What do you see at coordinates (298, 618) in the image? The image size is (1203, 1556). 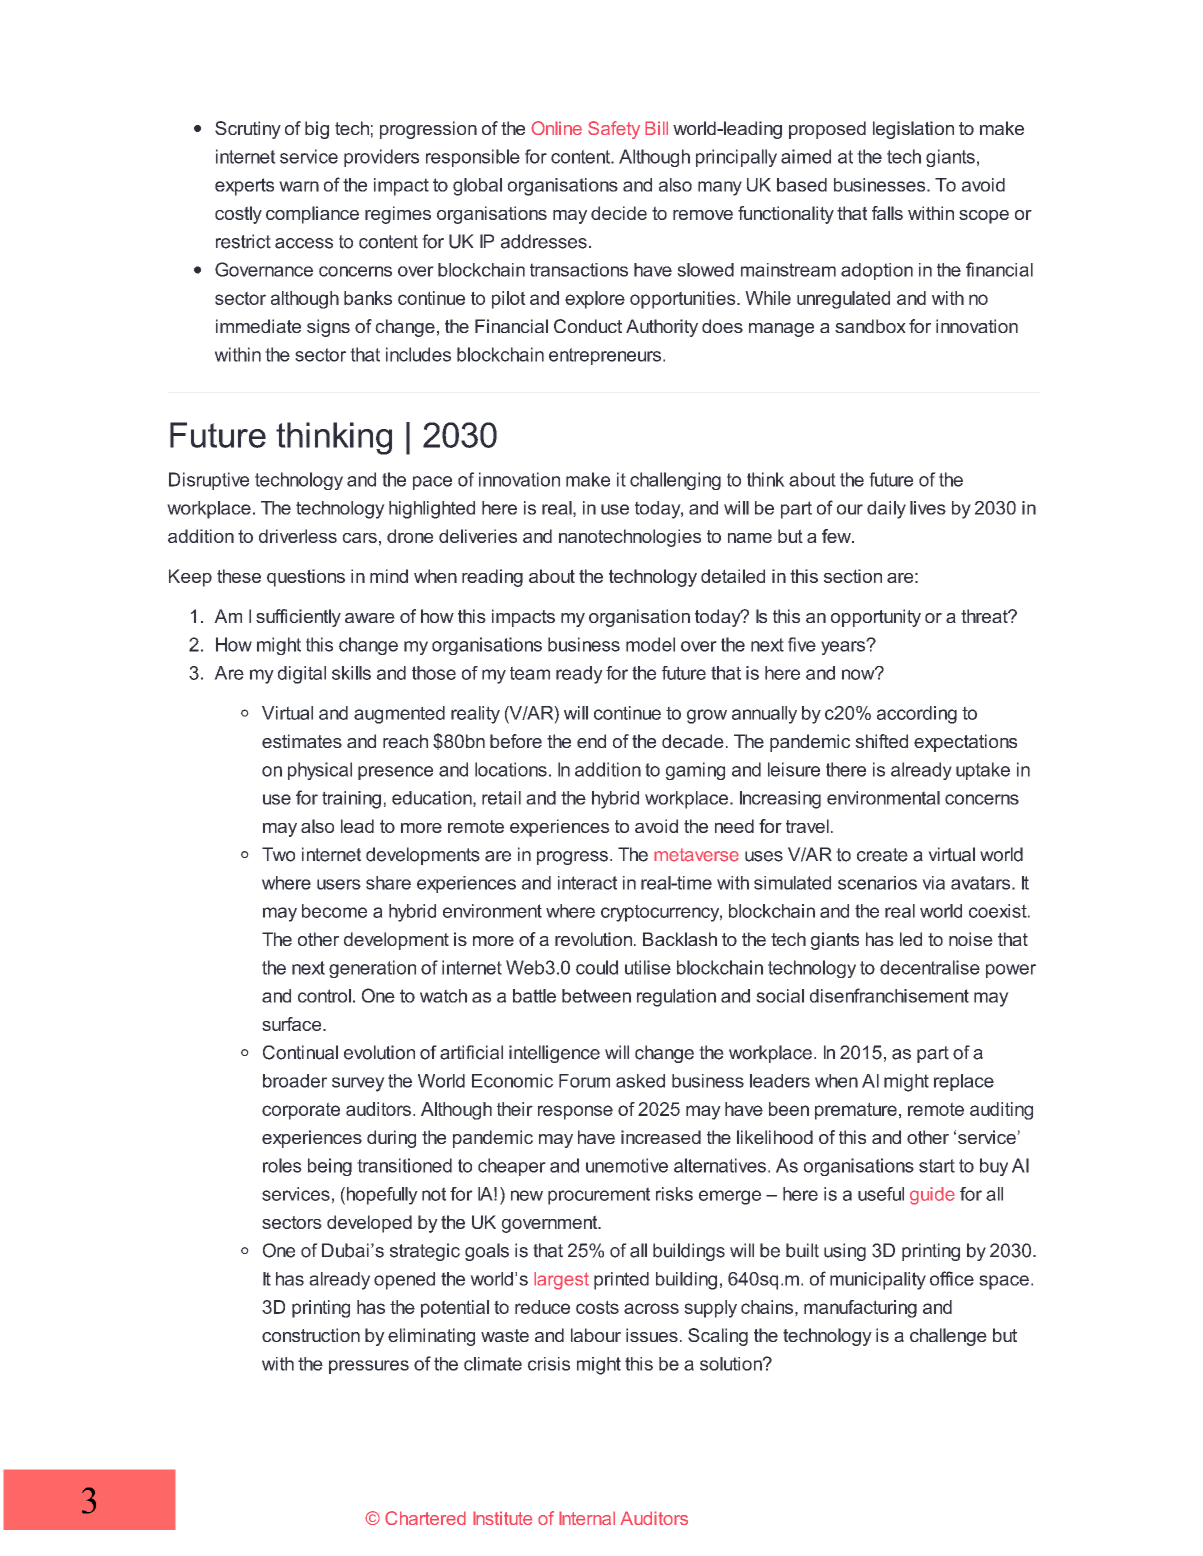 I see `sufficiently` at bounding box center [298, 618].
